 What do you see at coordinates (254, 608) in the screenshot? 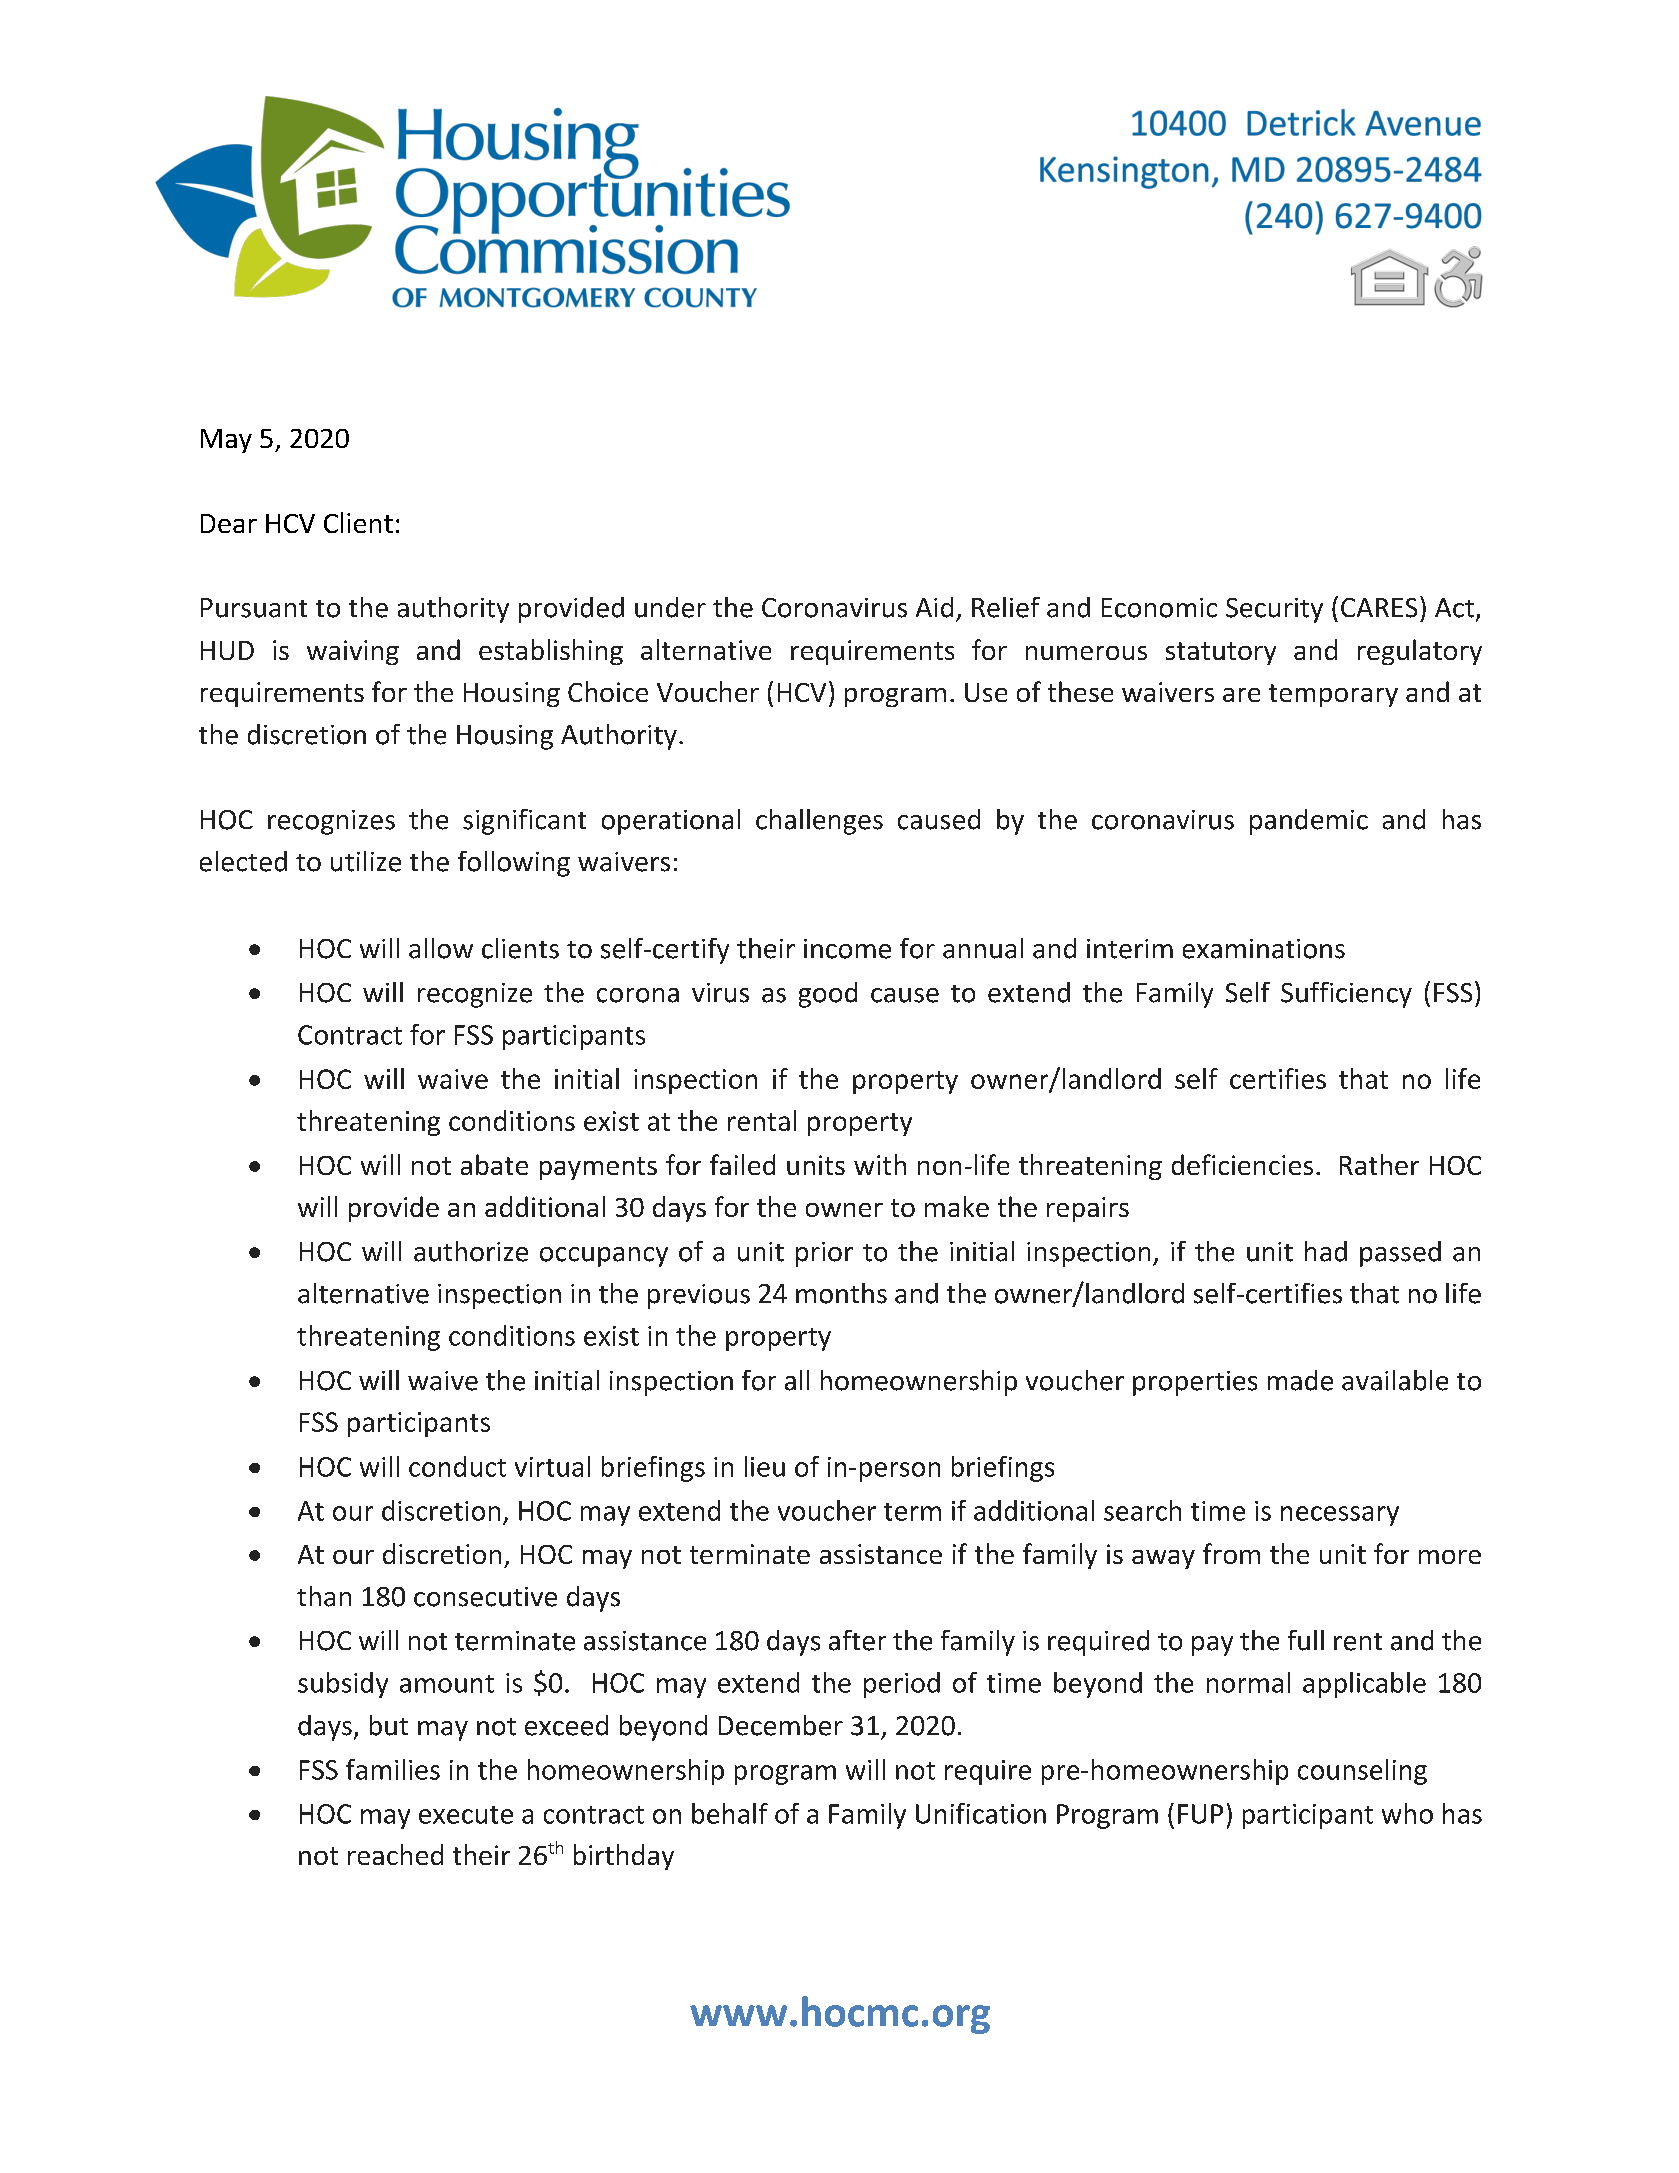
I see `Pursuant` at bounding box center [254, 608].
